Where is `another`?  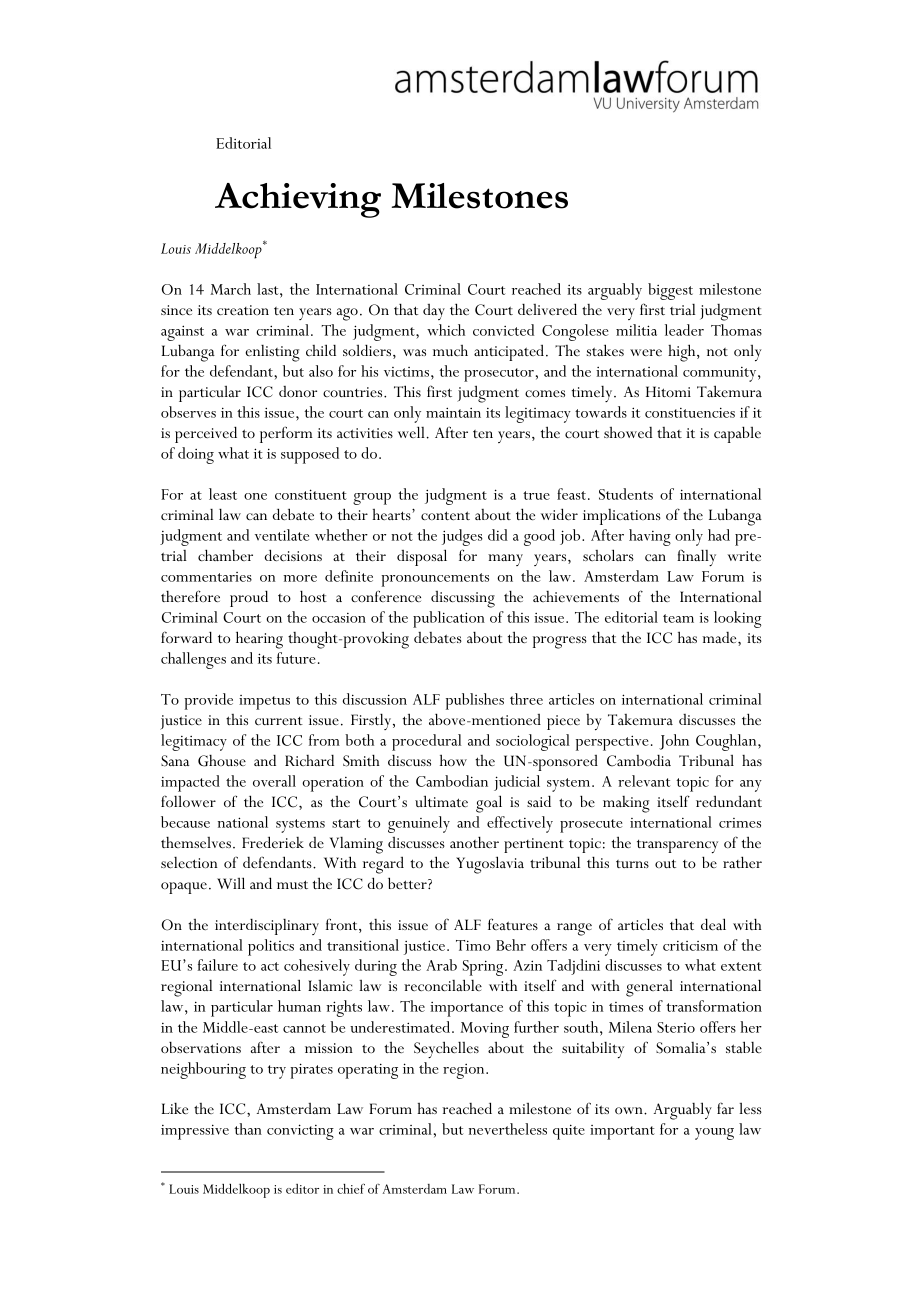
another is located at coordinates (474, 842).
